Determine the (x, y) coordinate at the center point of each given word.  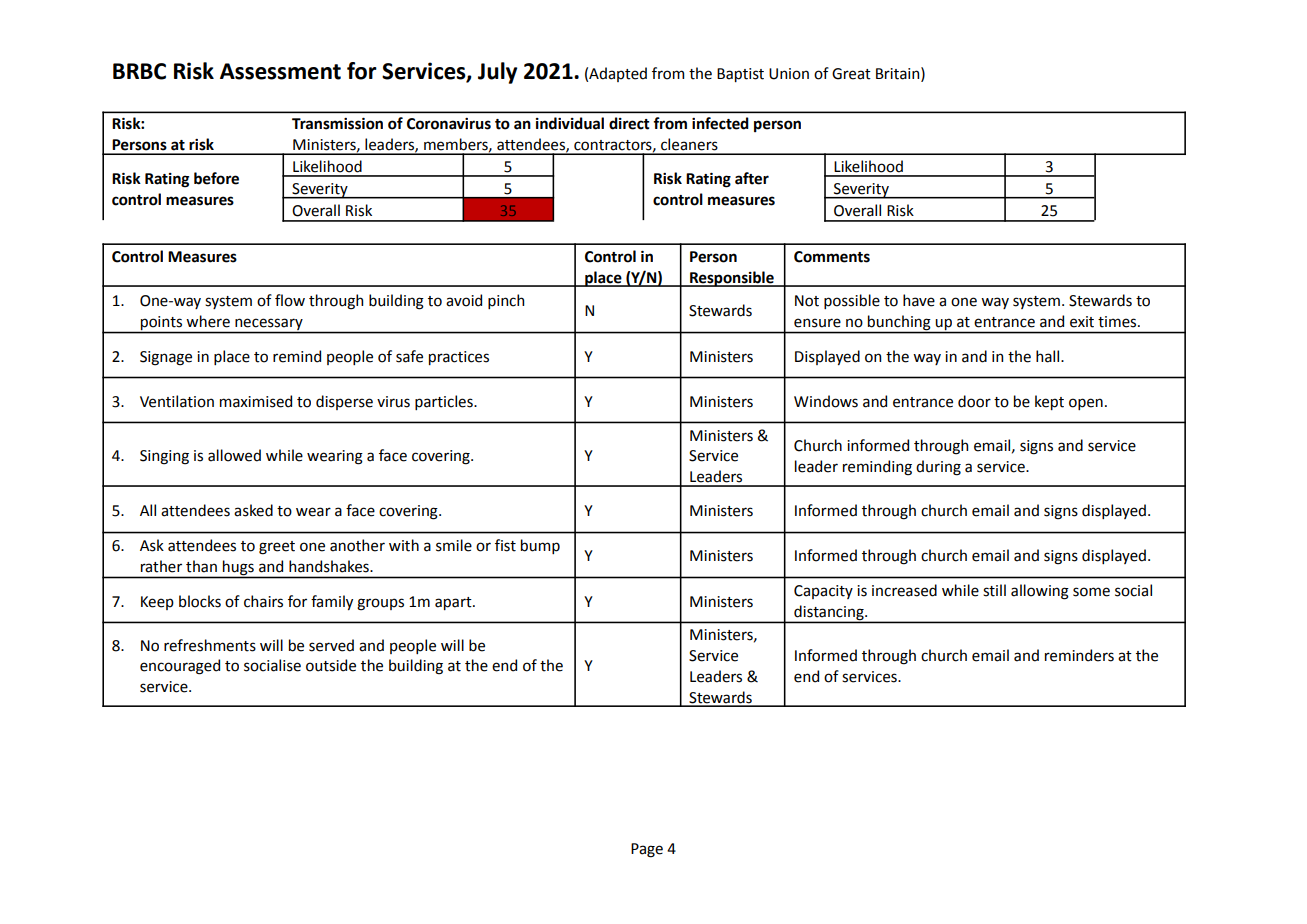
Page (647, 850)
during (938, 468)
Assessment (280, 71)
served (331, 645)
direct (629, 123)
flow (290, 300)
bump (540, 546)
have (919, 300)
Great (851, 74)
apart (454, 603)
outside (331, 665)
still (994, 590)
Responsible (732, 279)
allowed (234, 455)
